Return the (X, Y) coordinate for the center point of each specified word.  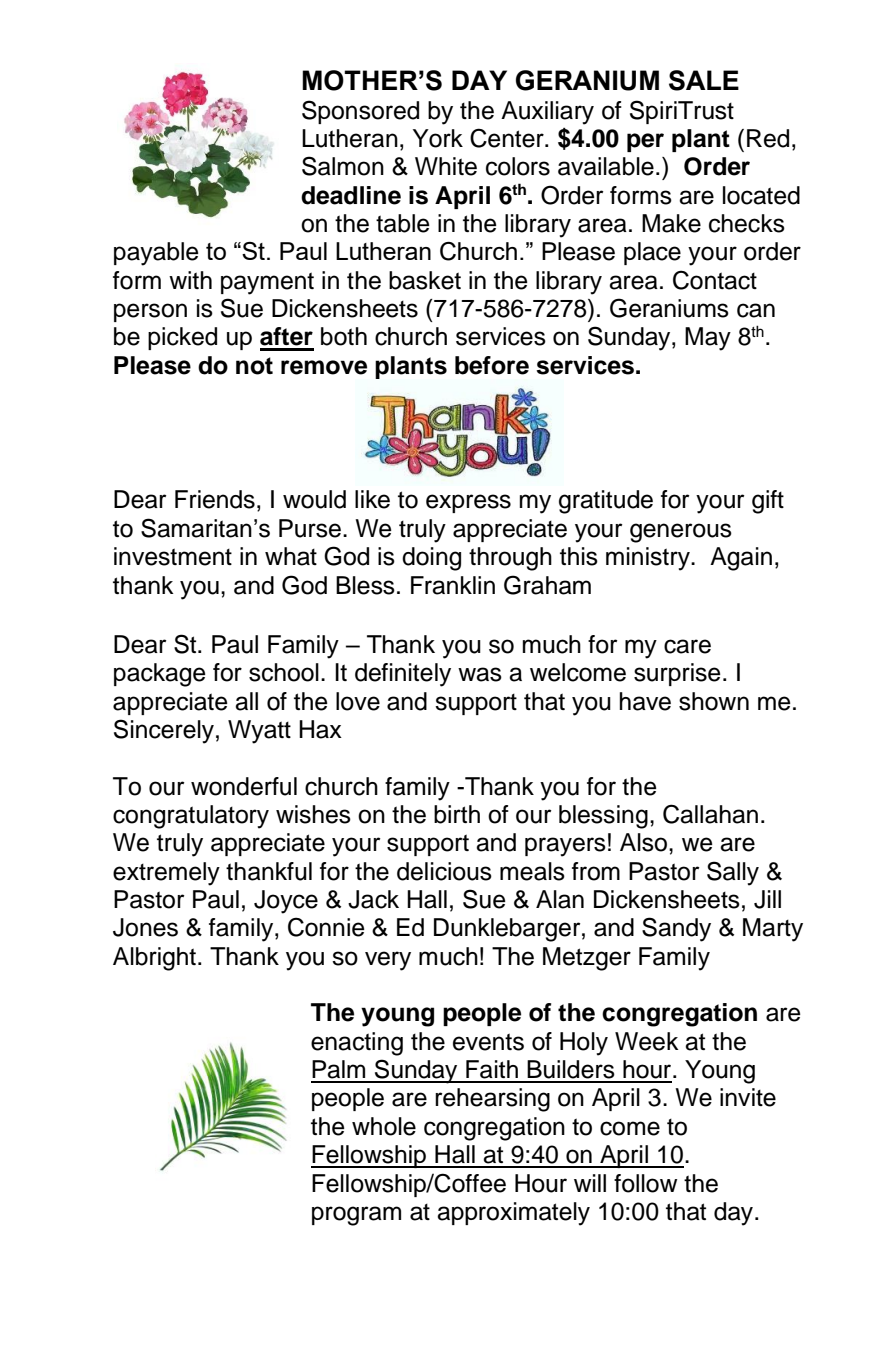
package (160, 675)
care (687, 646)
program (356, 1216)
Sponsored (360, 112)
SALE (704, 80)
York (438, 138)
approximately (513, 1214)
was (480, 674)
